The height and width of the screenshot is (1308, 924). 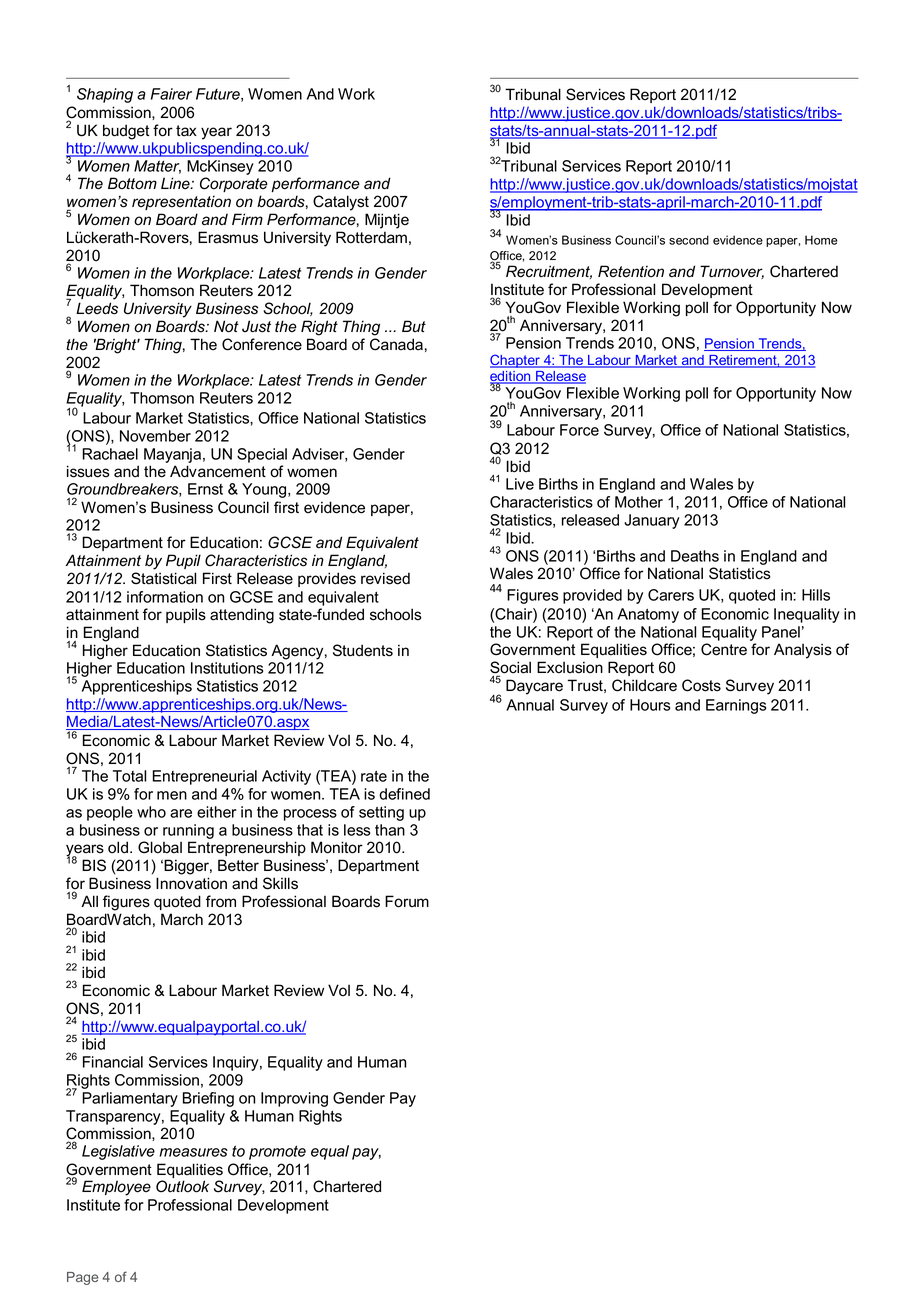 What do you see at coordinates (151, 812) in the screenshot?
I see `who` at bounding box center [151, 812].
